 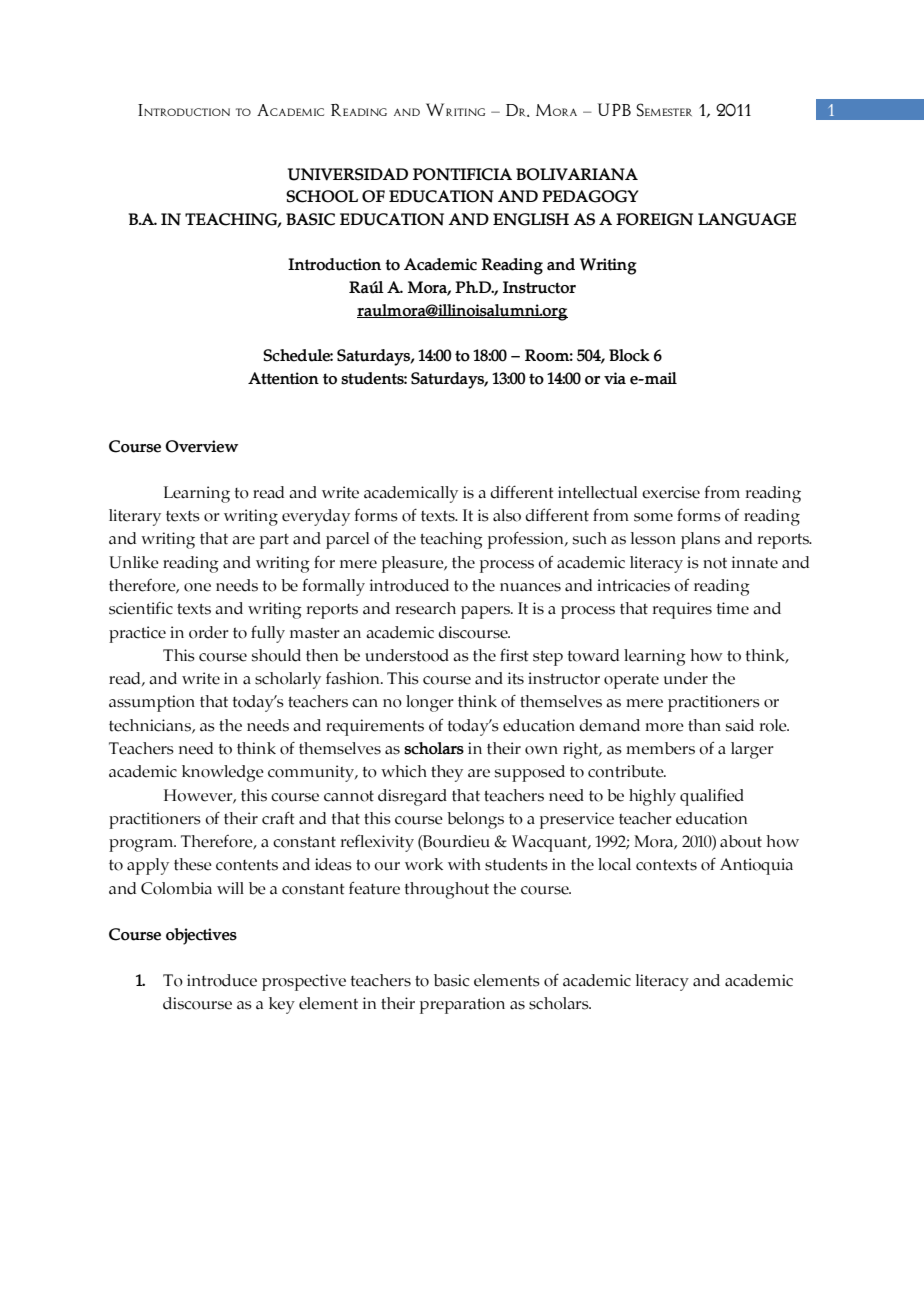 What do you see at coordinates (348, 174) in the page?
I see `UNIVERSIDAD` at bounding box center [348, 174].
